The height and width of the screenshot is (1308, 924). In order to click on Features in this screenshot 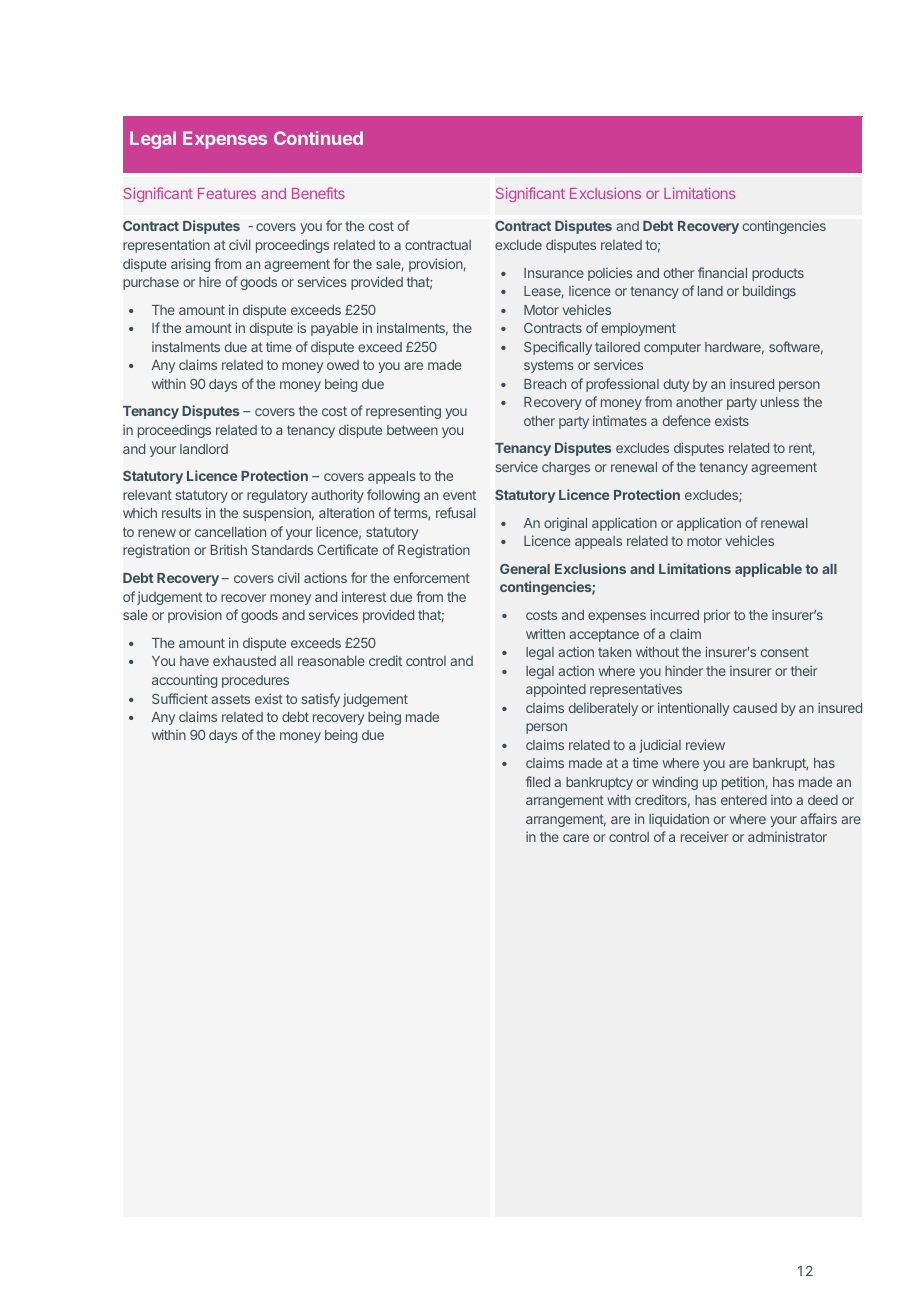, I will do `click(227, 193)`.
